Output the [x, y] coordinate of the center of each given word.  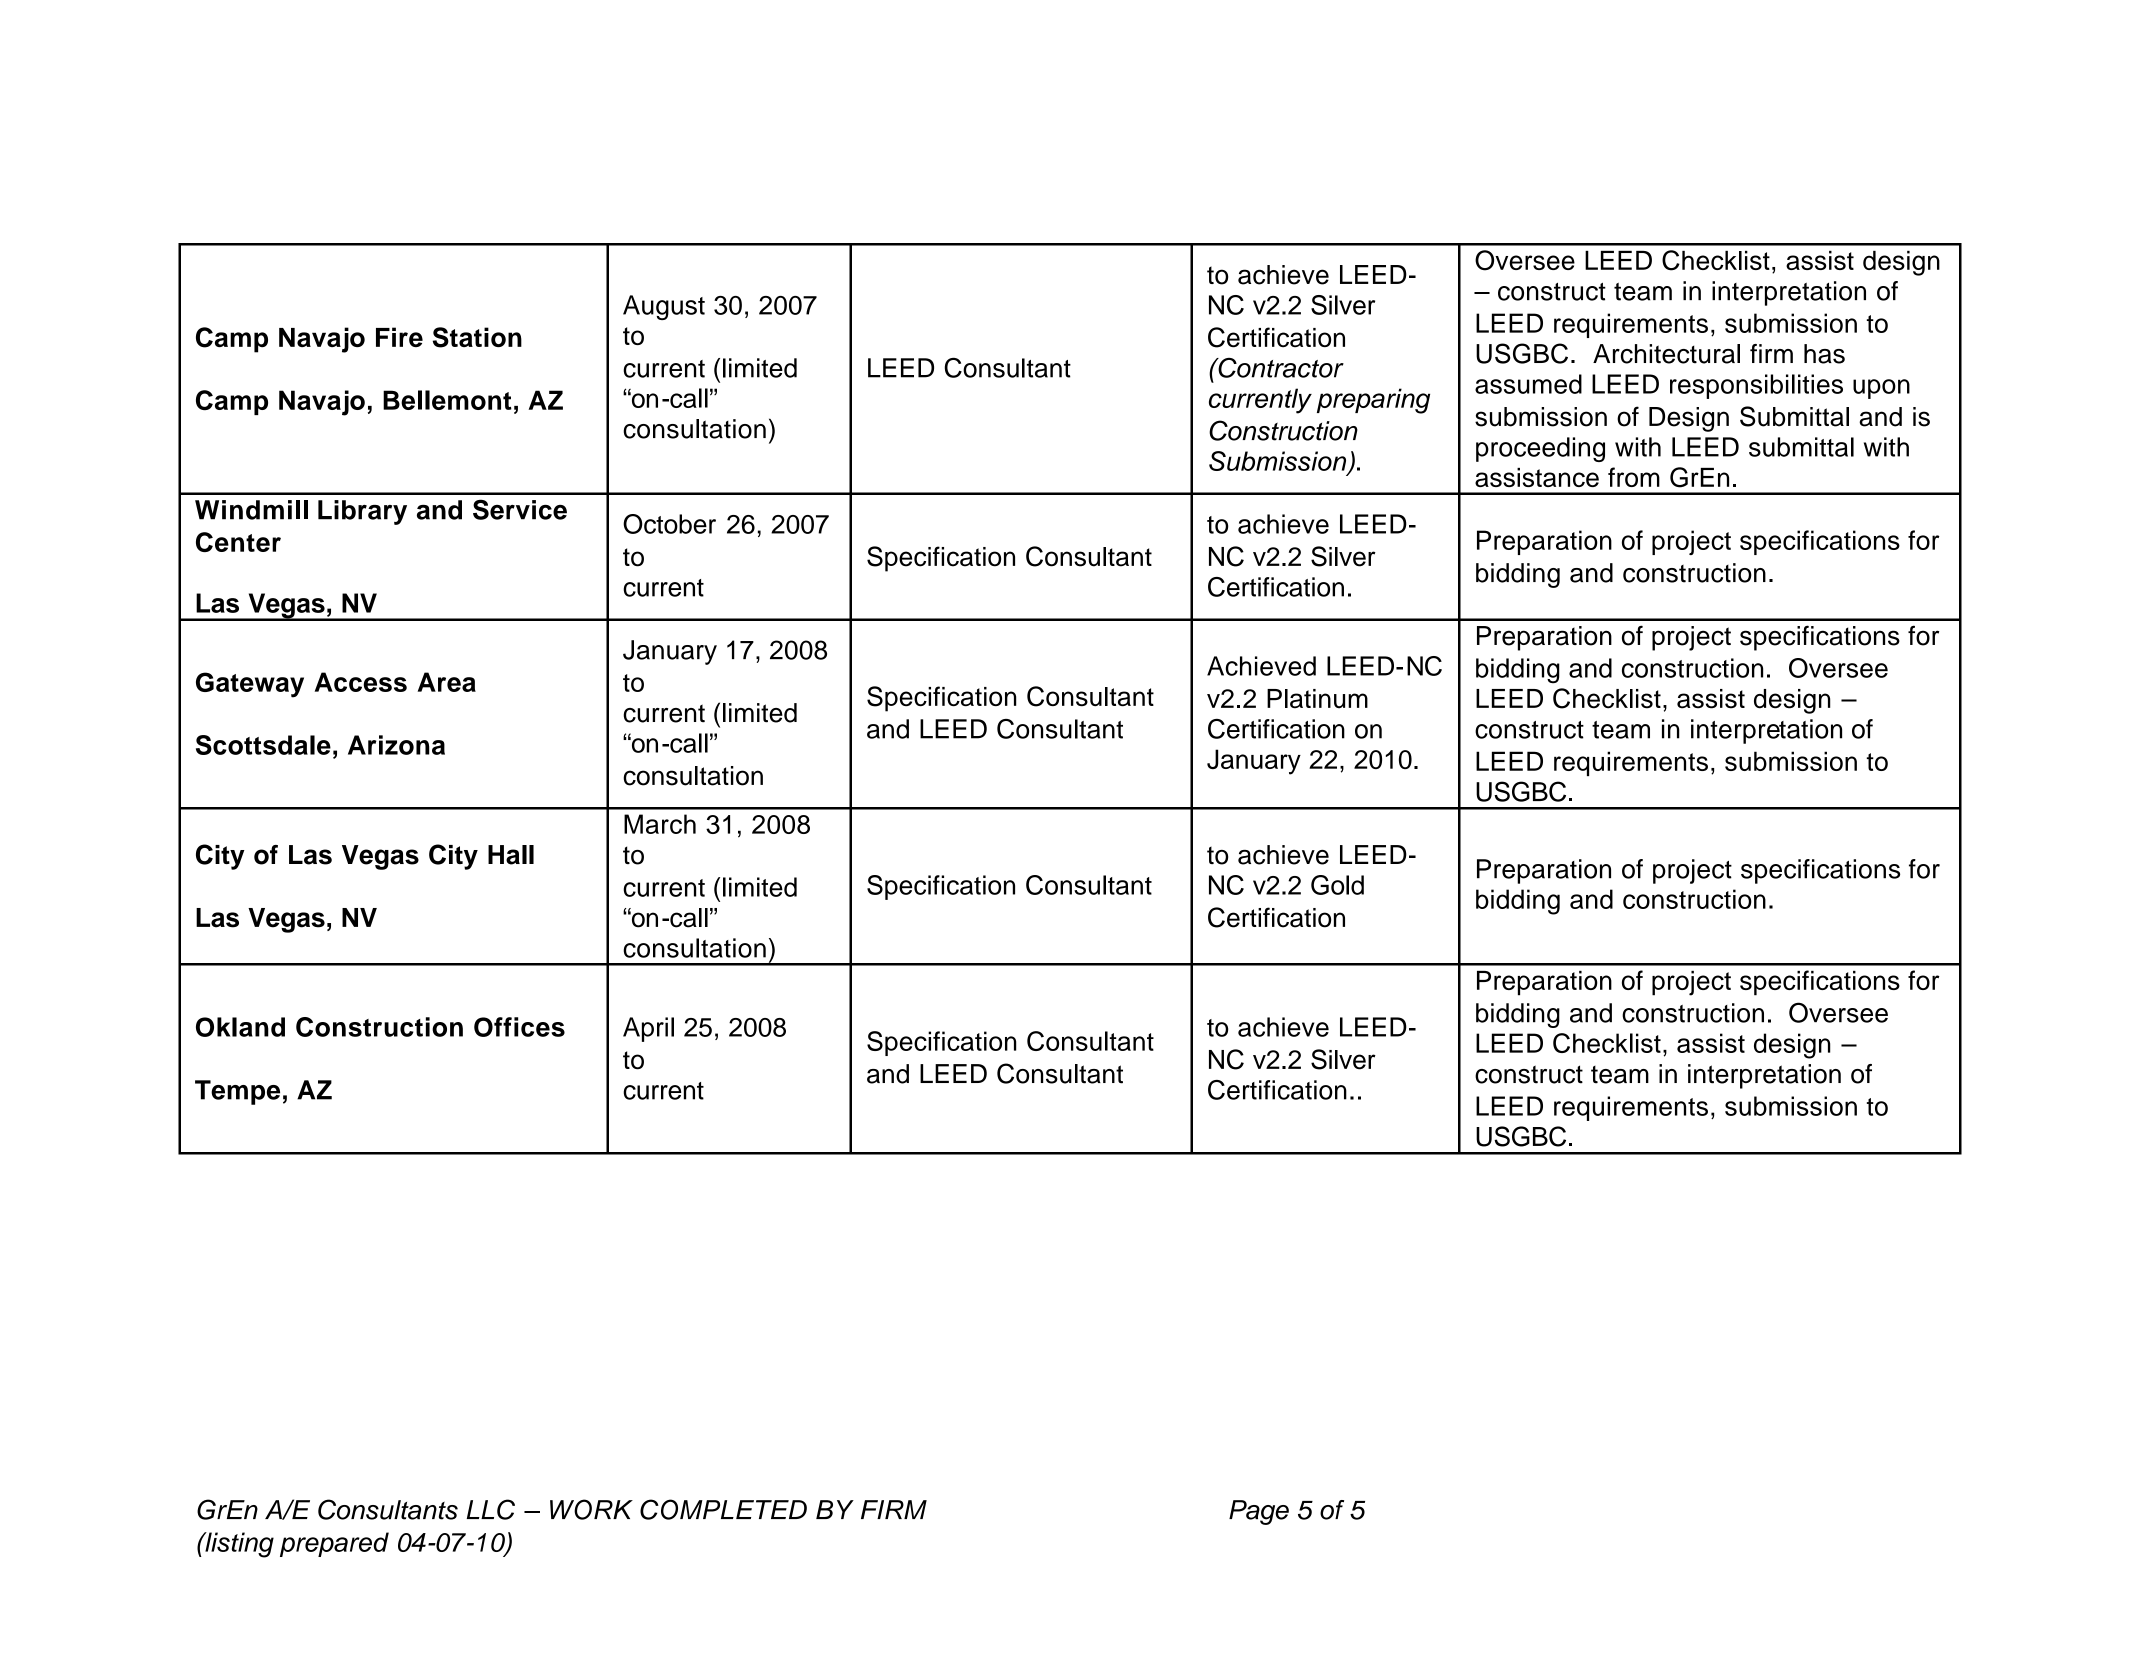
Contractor [1280, 368]
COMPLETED [723, 1509]
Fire [399, 337]
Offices [519, 1027]
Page [1259, 1512]
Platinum [1317, 699]
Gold [1337, 885]
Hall [511, 855]
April [648, 1029]
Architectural [1666, 354]
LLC [491, 1509]
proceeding [1540, 449]
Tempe [237, 1092]
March [660, 824]
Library [362, 512]
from [1634, 477]
